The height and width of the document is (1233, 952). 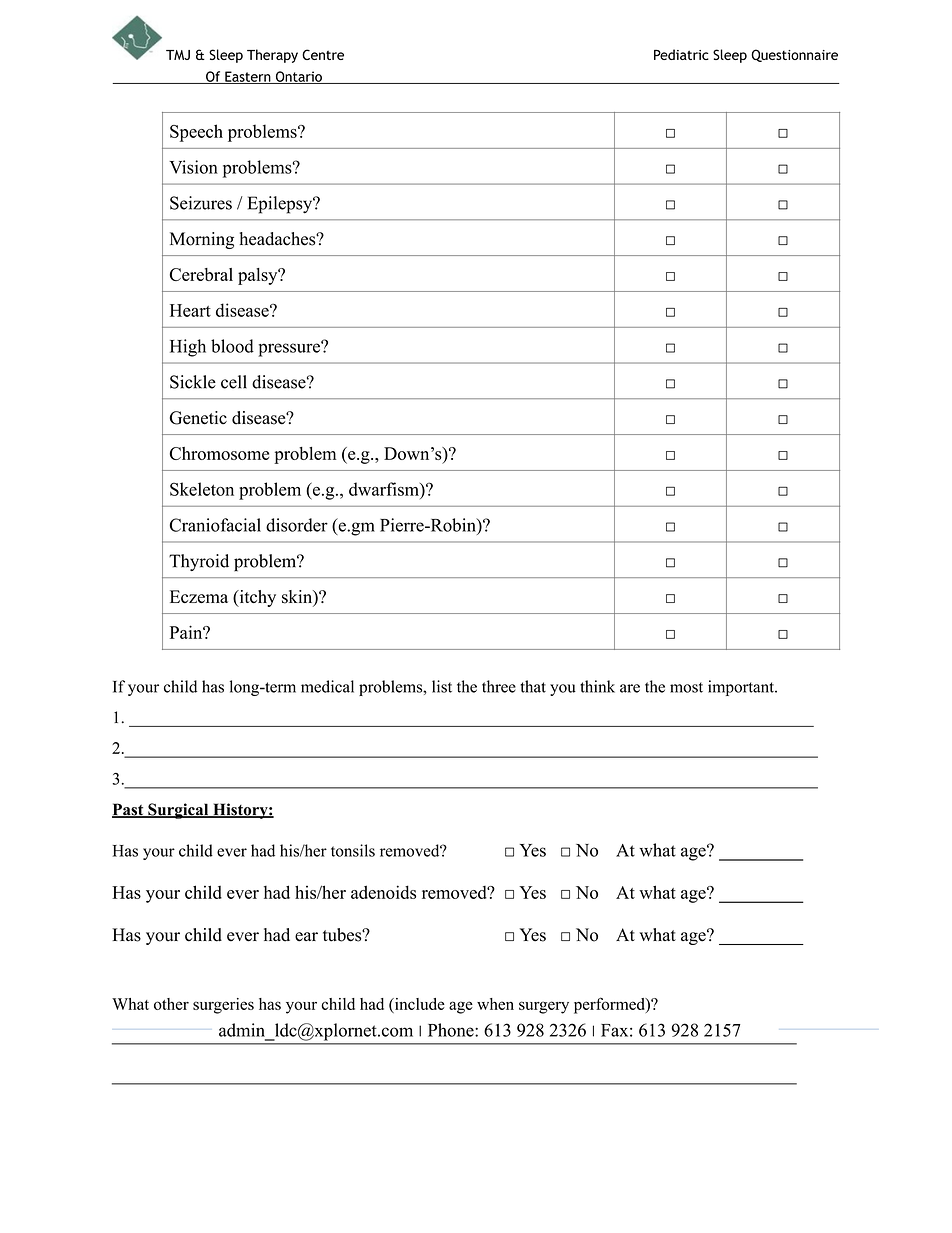 What do you see at coordinates (323, 54) in the document?
I see `Centre` at bounding box center [323, 54].
